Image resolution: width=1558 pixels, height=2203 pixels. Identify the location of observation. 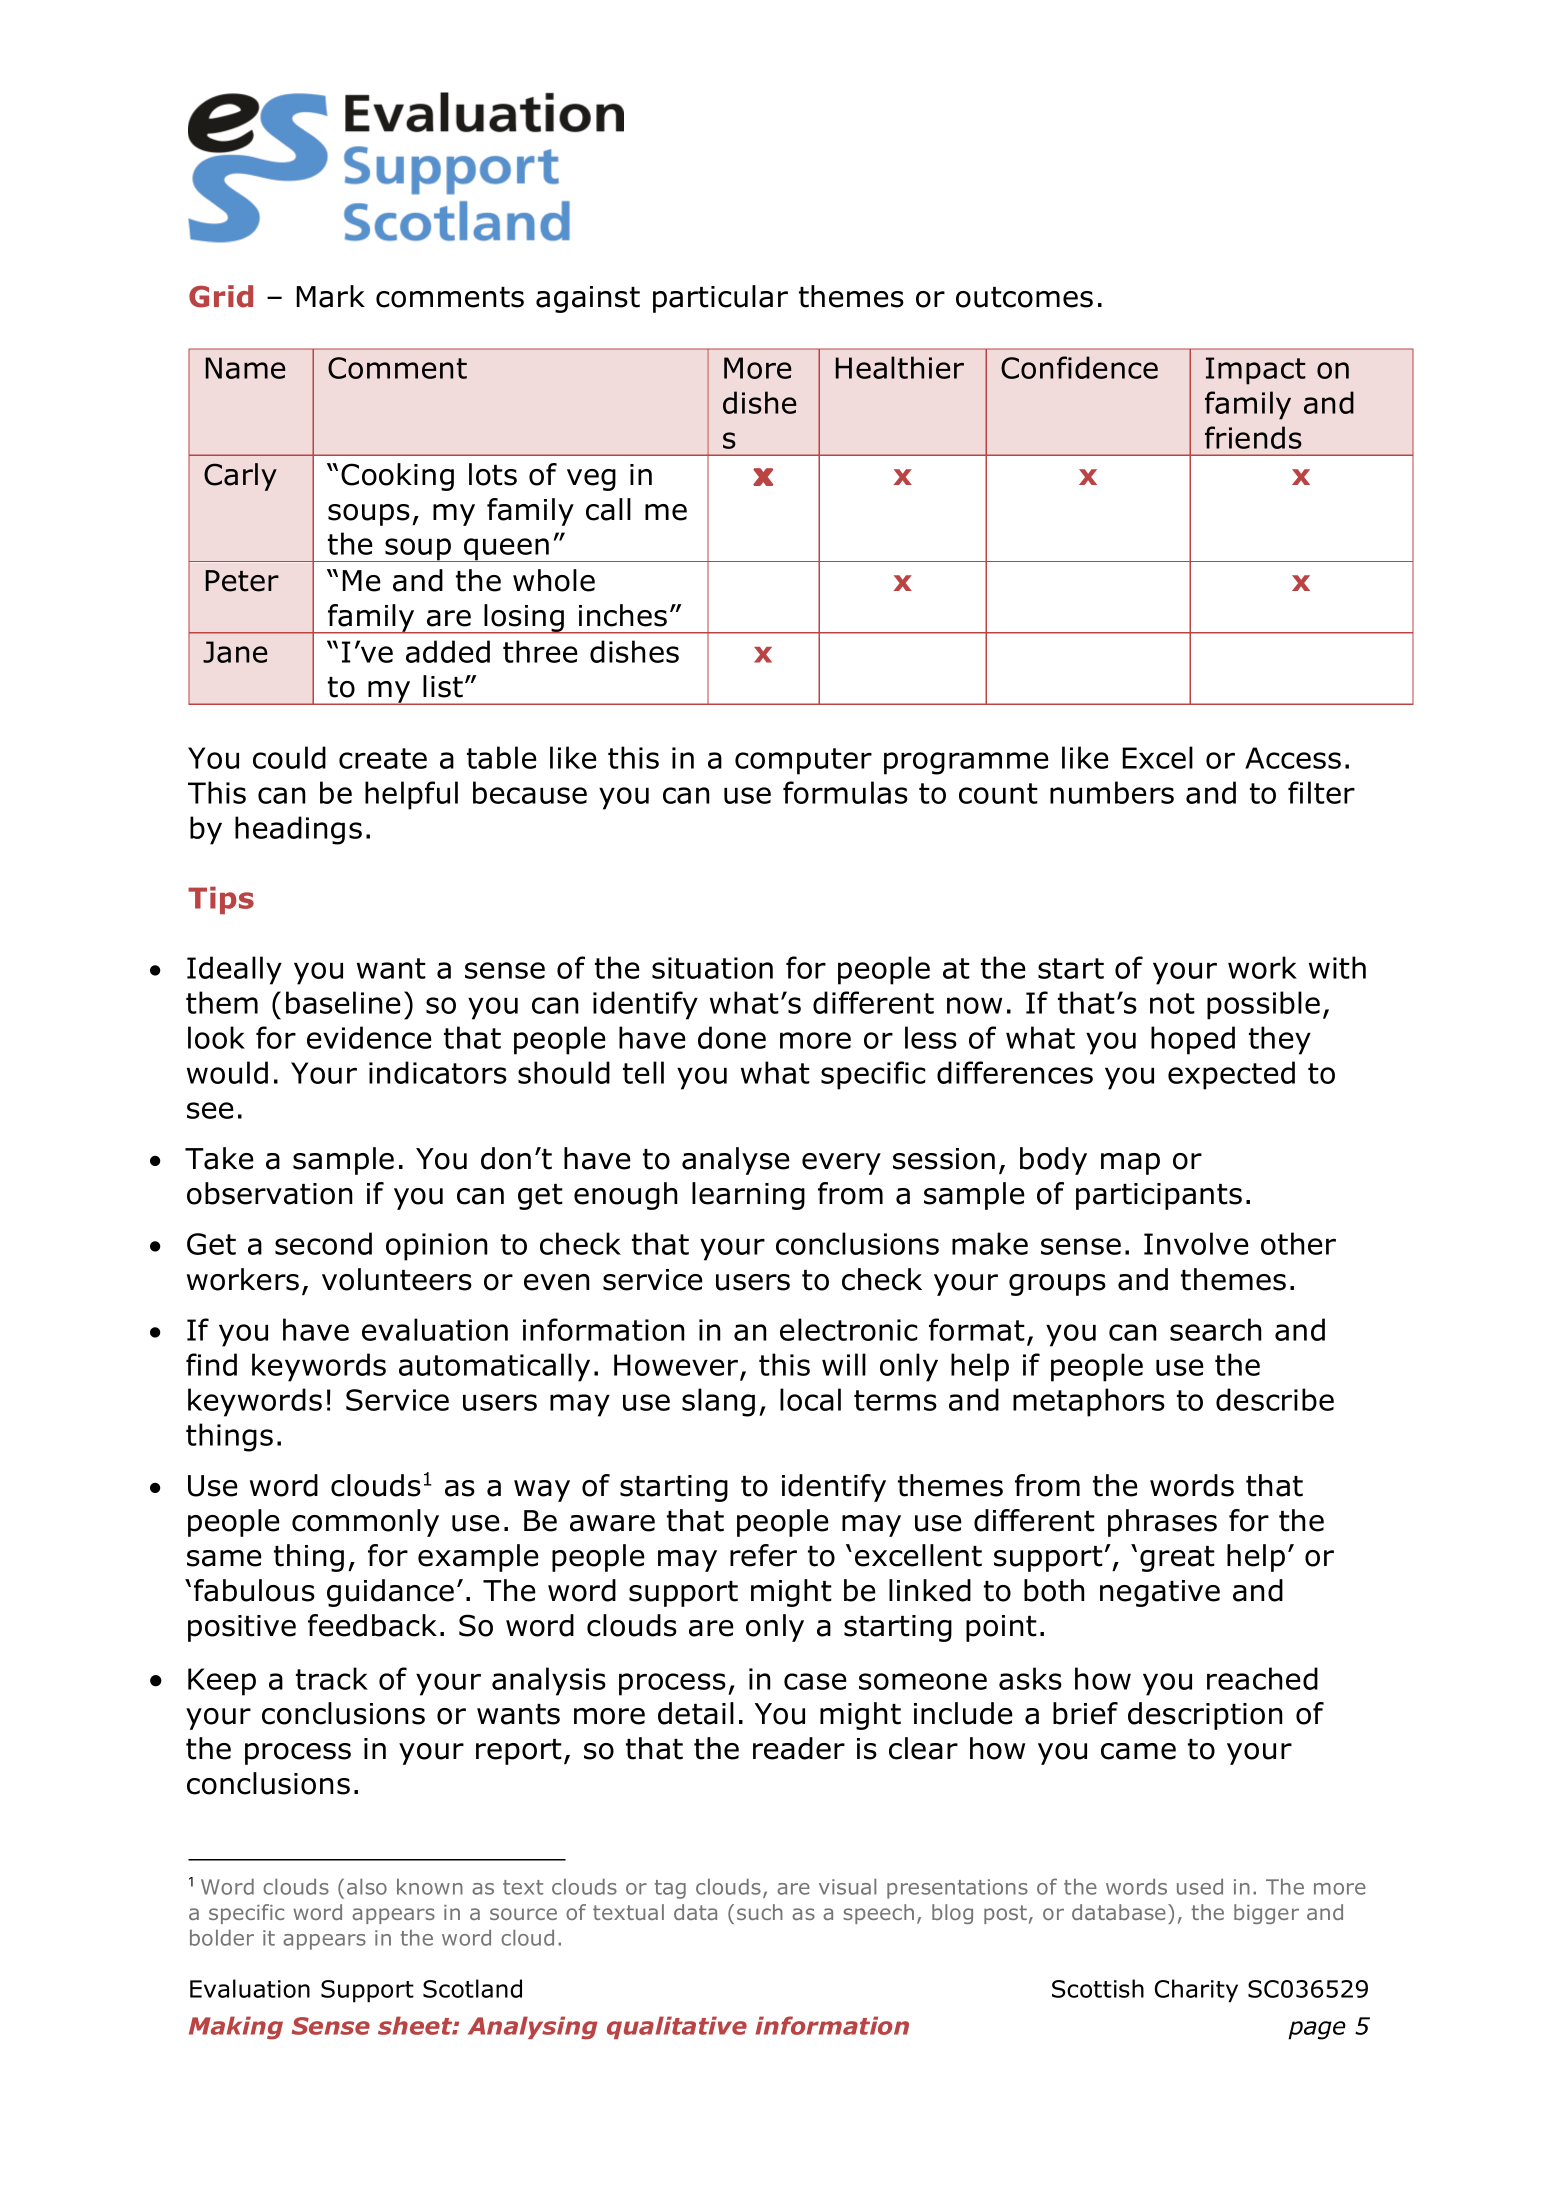
(270, 1193).
